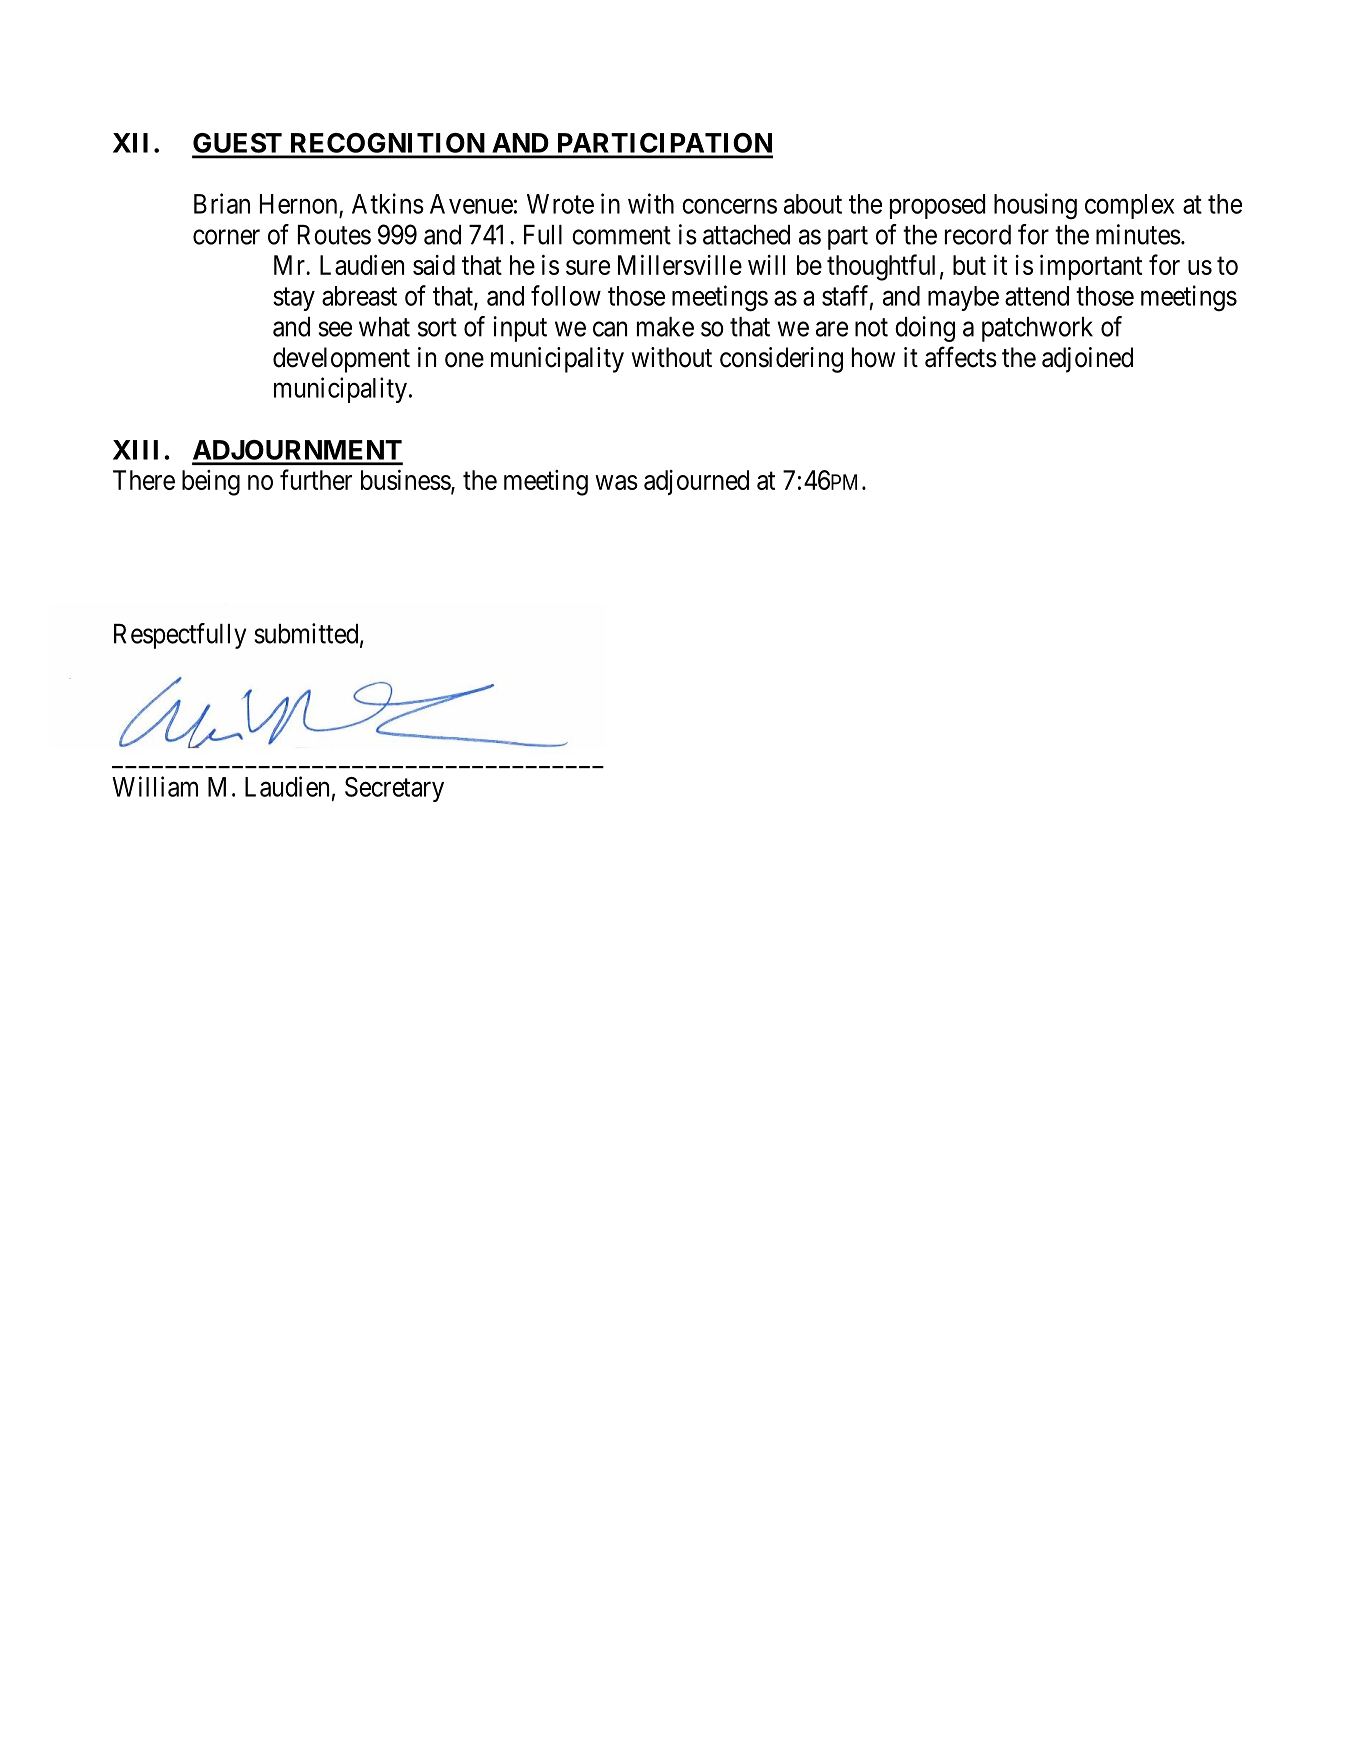 The image size is (1361, 1761). Describe the element at coordinates (621, 235) in the page. I see `comment` at that location.
